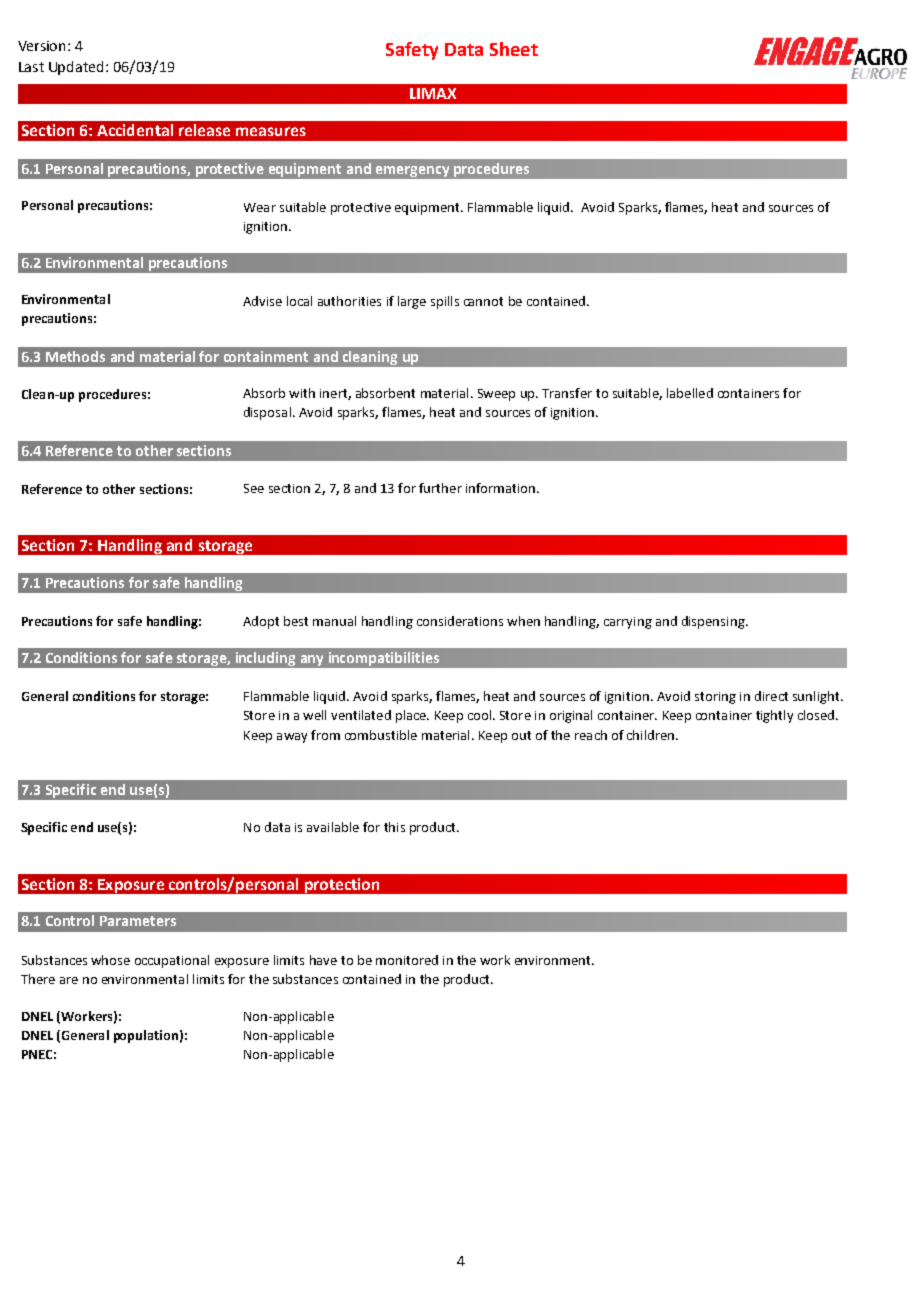 The width and height of the page is (924, 1308). Describe the element at coordinates (514, 49) in the page. I see `Sheet` at that location.
